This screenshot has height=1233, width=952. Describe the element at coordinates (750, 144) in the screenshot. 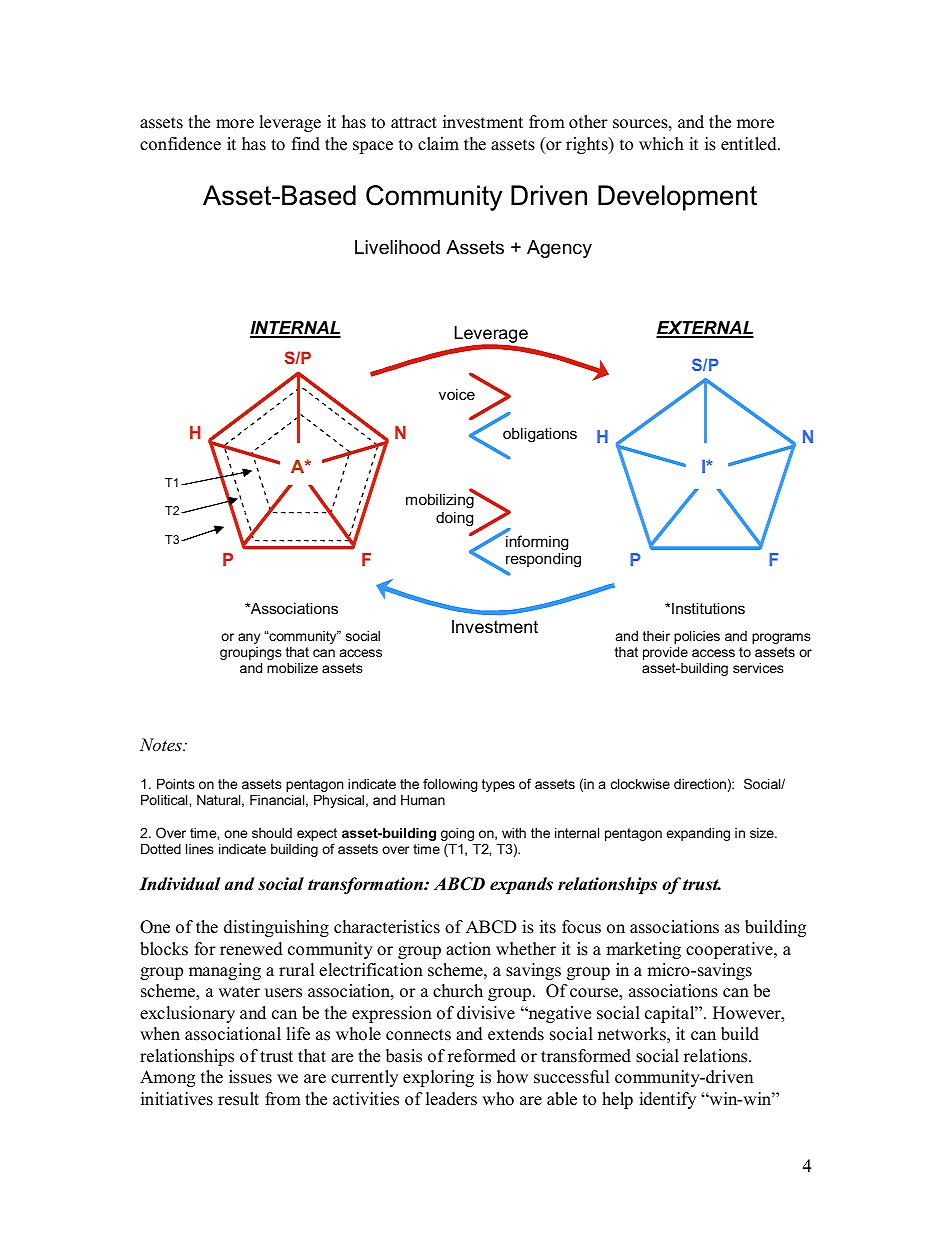

I see `entitled` at that location.
